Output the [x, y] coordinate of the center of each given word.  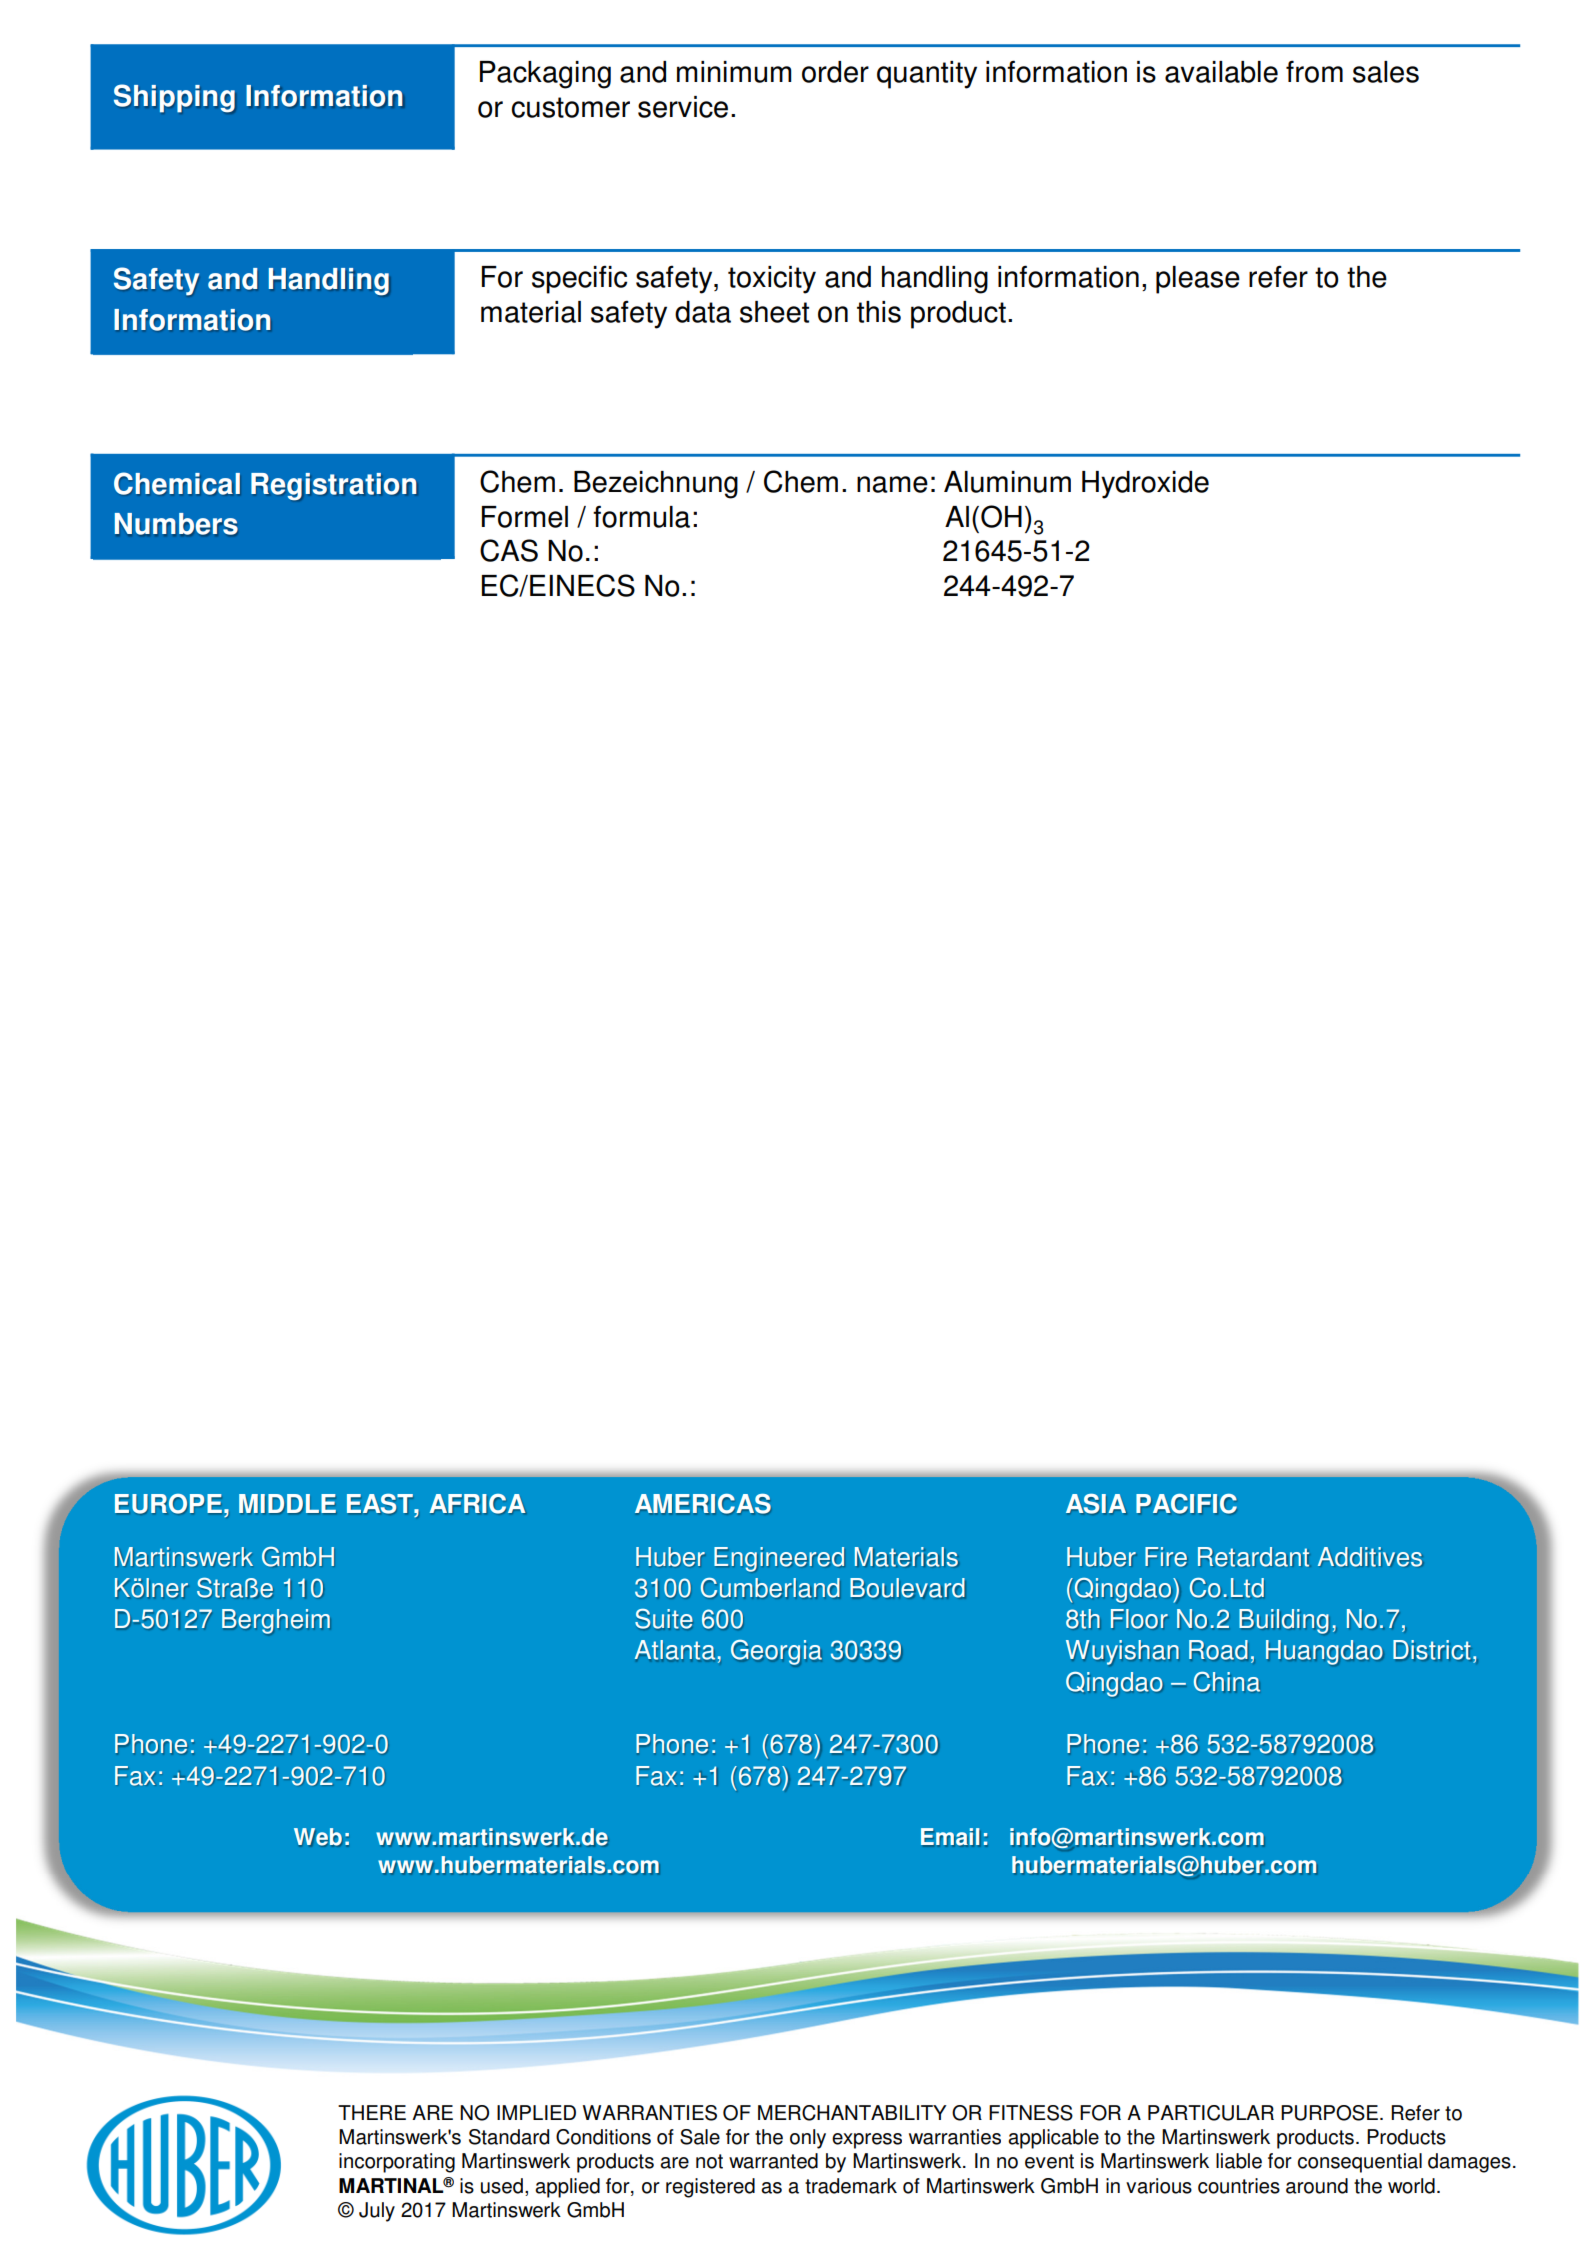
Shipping [174, 98]
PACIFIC [1186, 1504]
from [1314, 71]
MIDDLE [287, 1504]
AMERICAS [703, 1504]
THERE [372, 2112]
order [835, 72]
